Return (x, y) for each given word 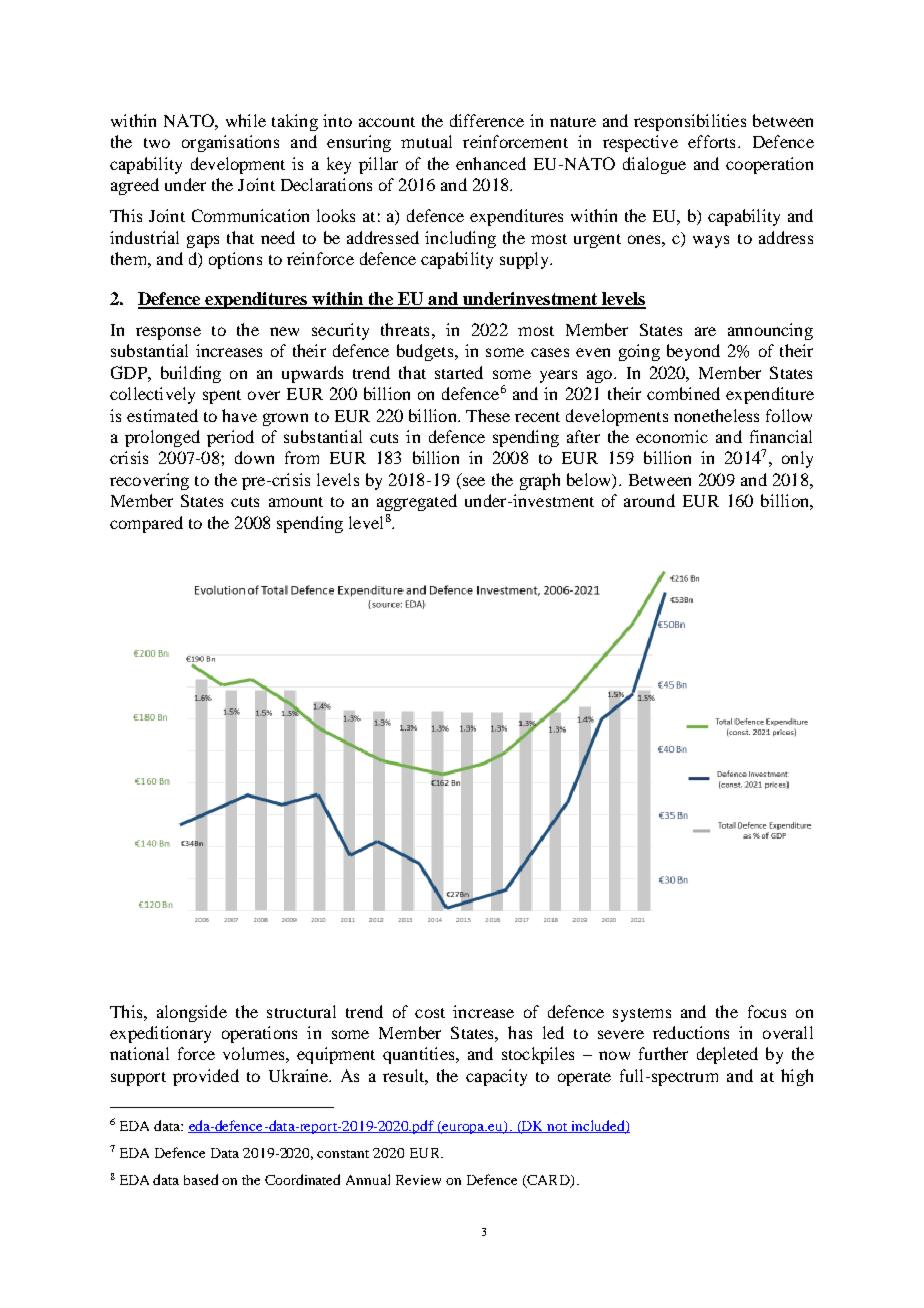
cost (430, 1013)
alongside (192, 1013)
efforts (711, 141)
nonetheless (716, 415)
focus (767, 1011)
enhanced (491, 163)
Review (418, 1180)
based (201, 1179)
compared (146, 524)
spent (222, 397)
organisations (230, 143)
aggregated (417, 502)
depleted (727, 1055)
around (649, 500)
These (488, 415)
